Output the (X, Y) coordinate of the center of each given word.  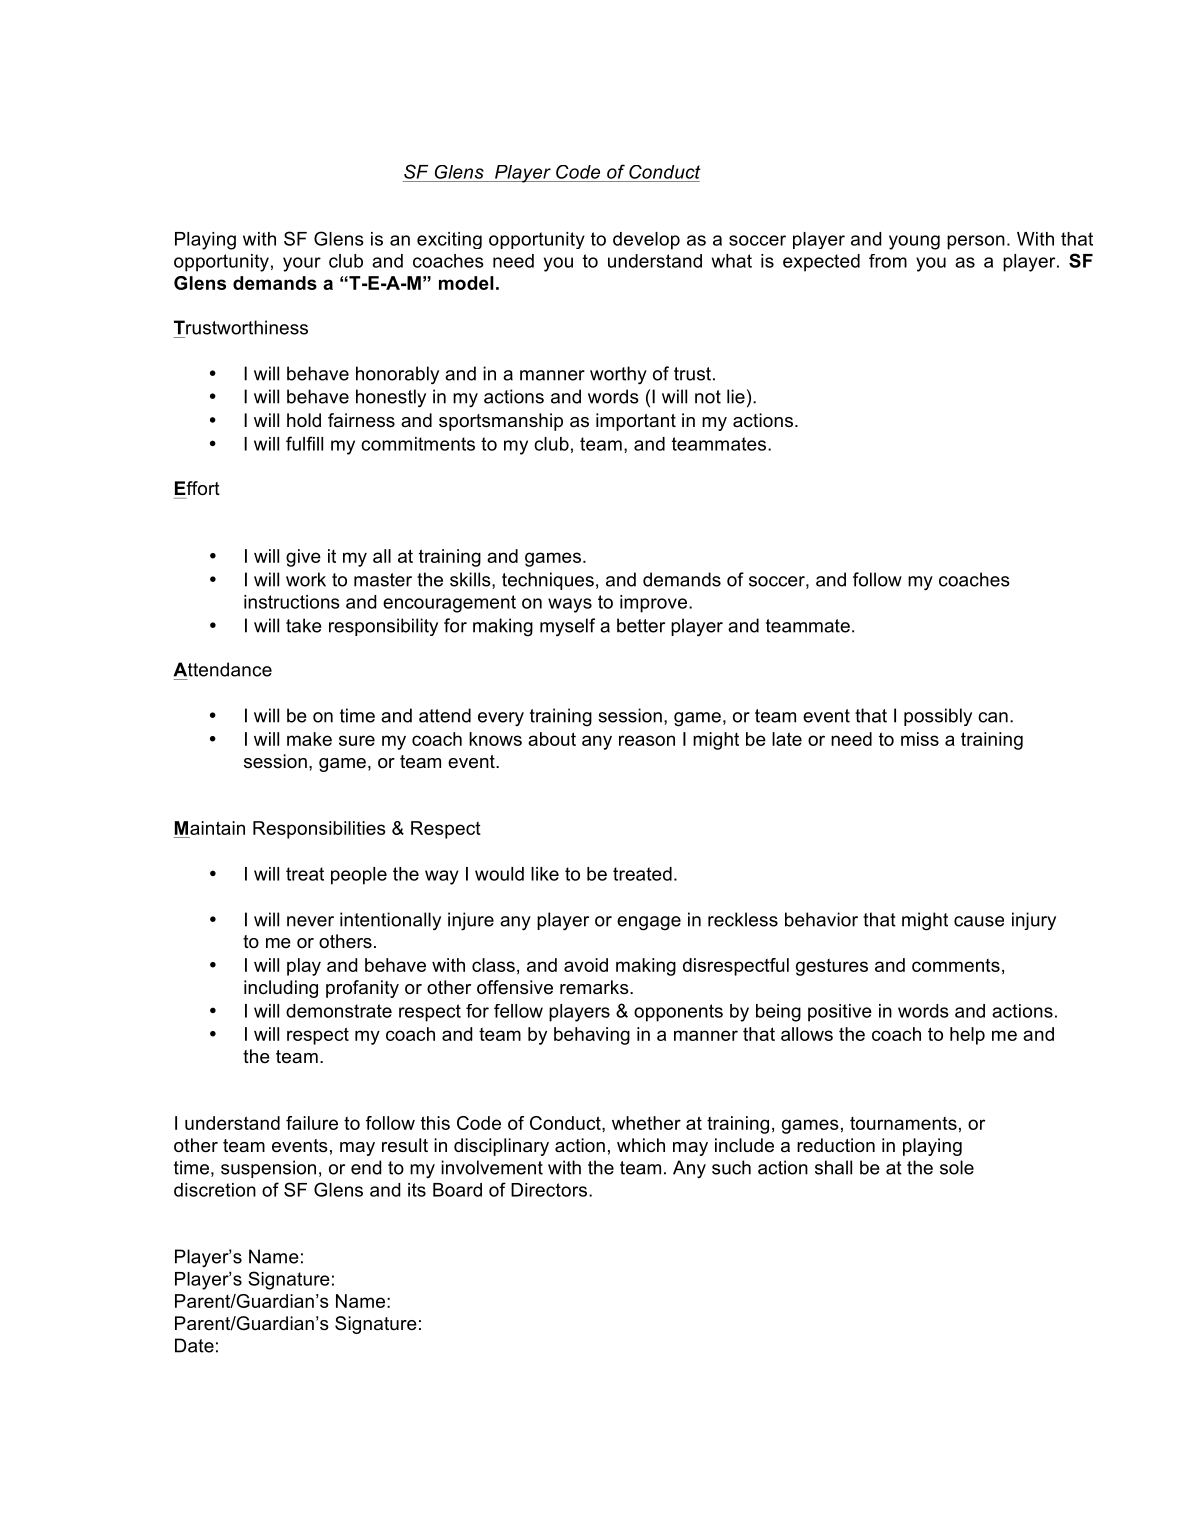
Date (194, 1345)
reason (647, 740)
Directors (549, 1190)
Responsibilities (319, 830)
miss (920, 739)
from (888, 261)
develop (646, 241)
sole (957, 1167)
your (302, 264)
